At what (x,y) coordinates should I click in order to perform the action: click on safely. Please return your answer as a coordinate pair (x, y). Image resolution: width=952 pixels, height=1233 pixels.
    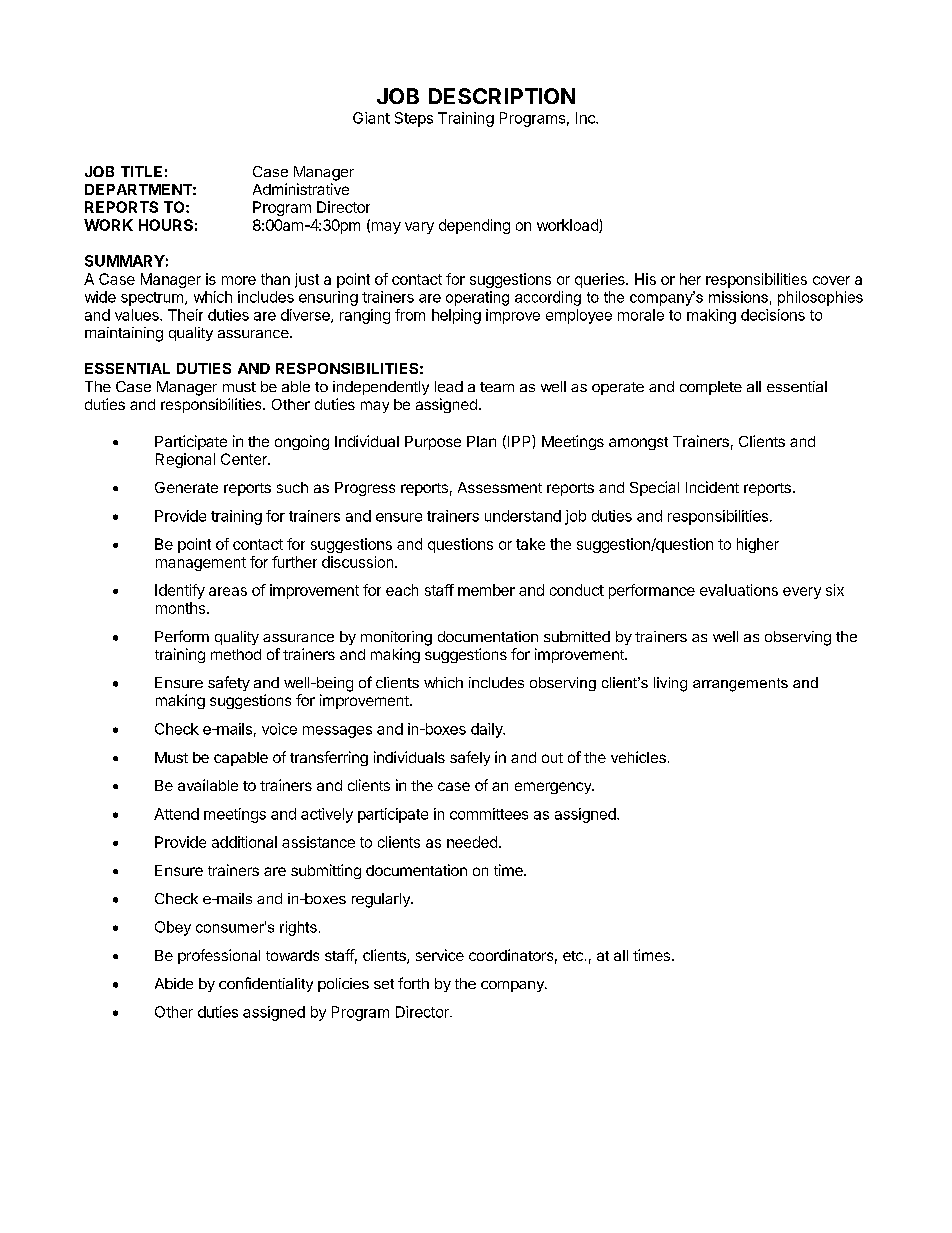
    Looking at the image, I should click on (470, 758).
